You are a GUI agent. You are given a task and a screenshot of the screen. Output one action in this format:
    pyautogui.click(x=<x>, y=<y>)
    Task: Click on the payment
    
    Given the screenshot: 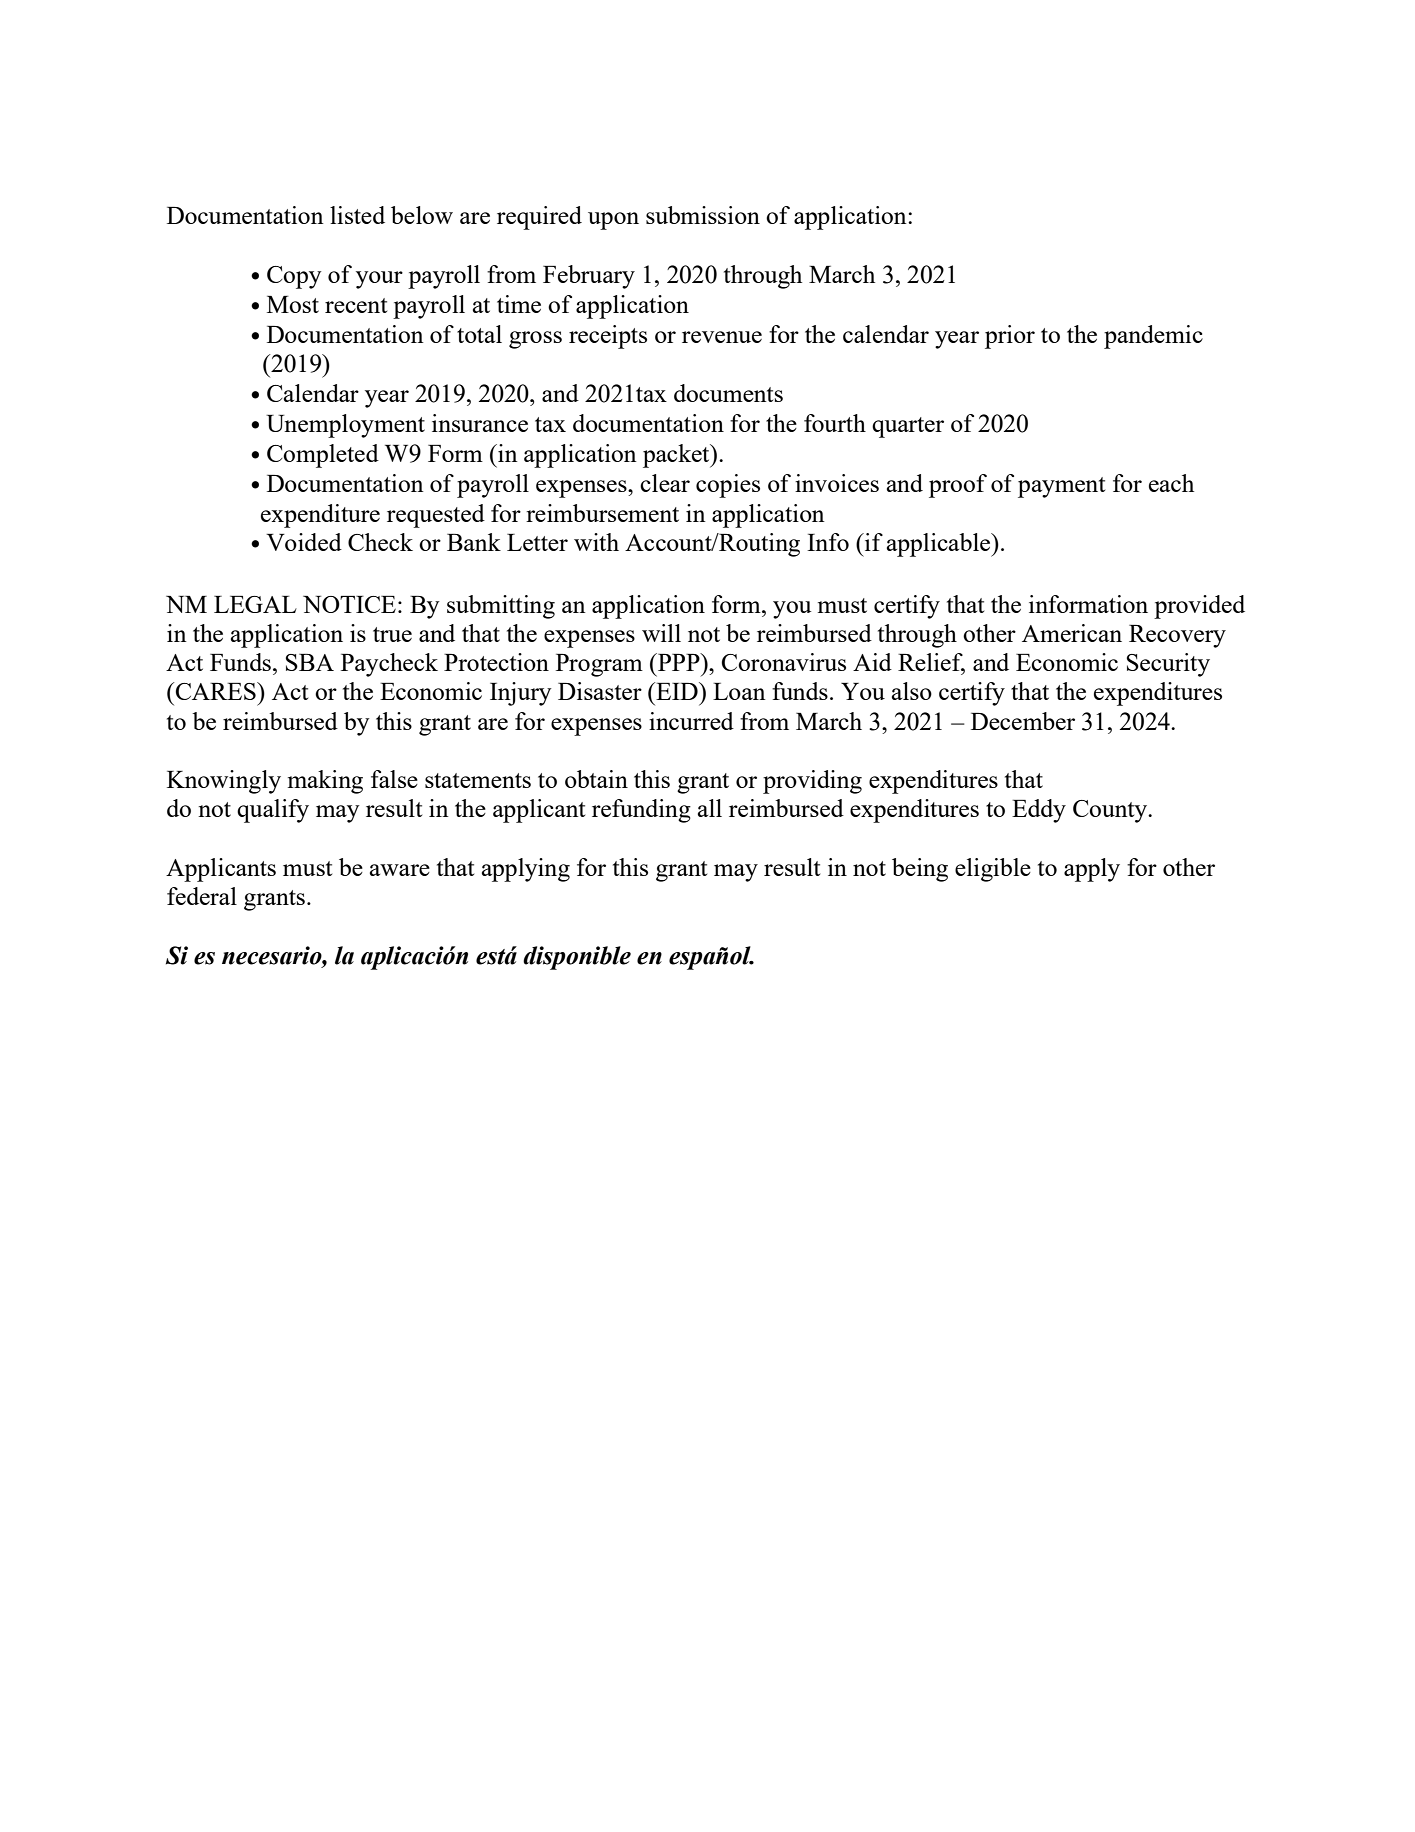 What is the action you would take?
    pyautogui.click(x=1061, y=487)
